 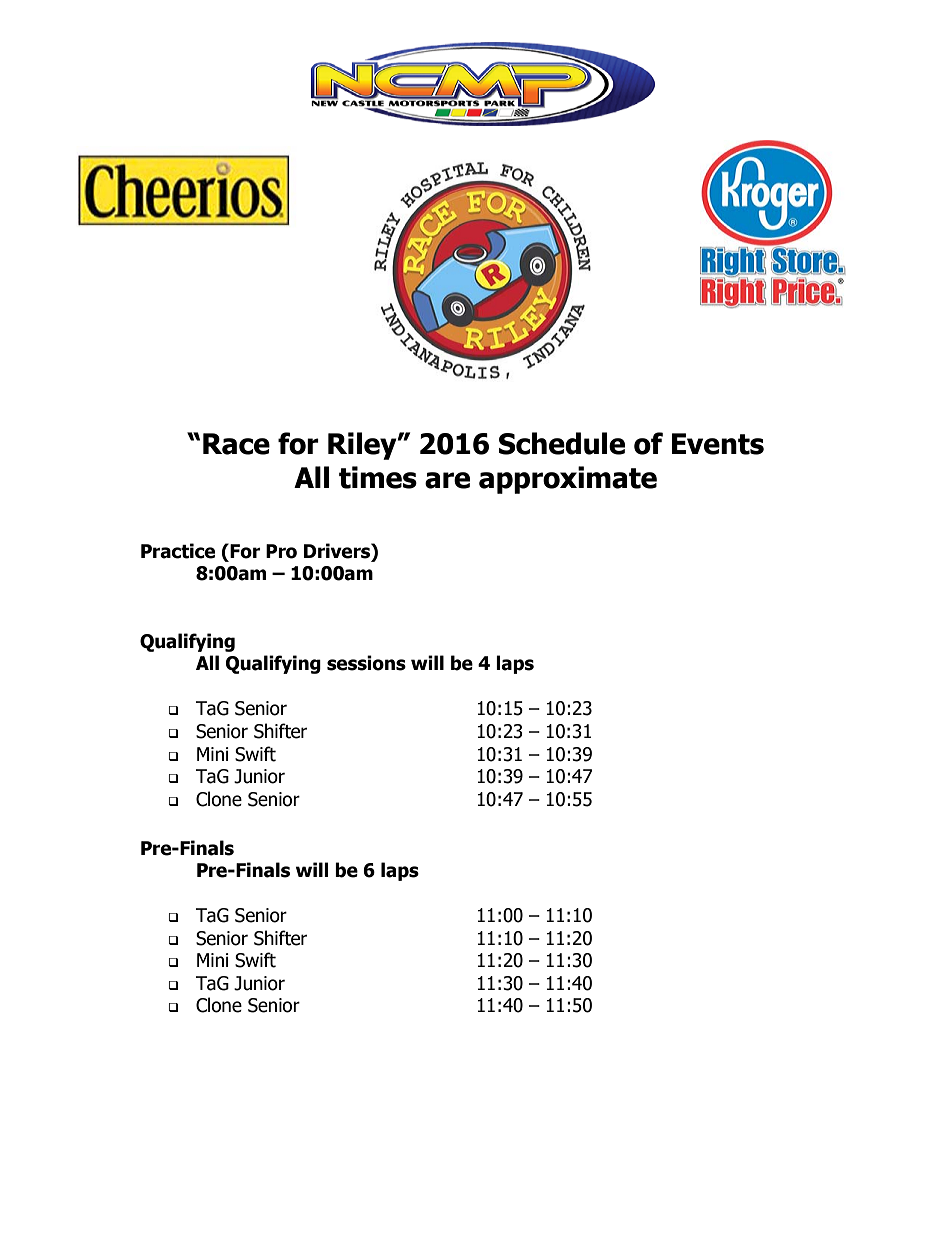 What do you see at coordinates (718, 444) in the document?
I see `Events` at bounding box center [718, 444].
